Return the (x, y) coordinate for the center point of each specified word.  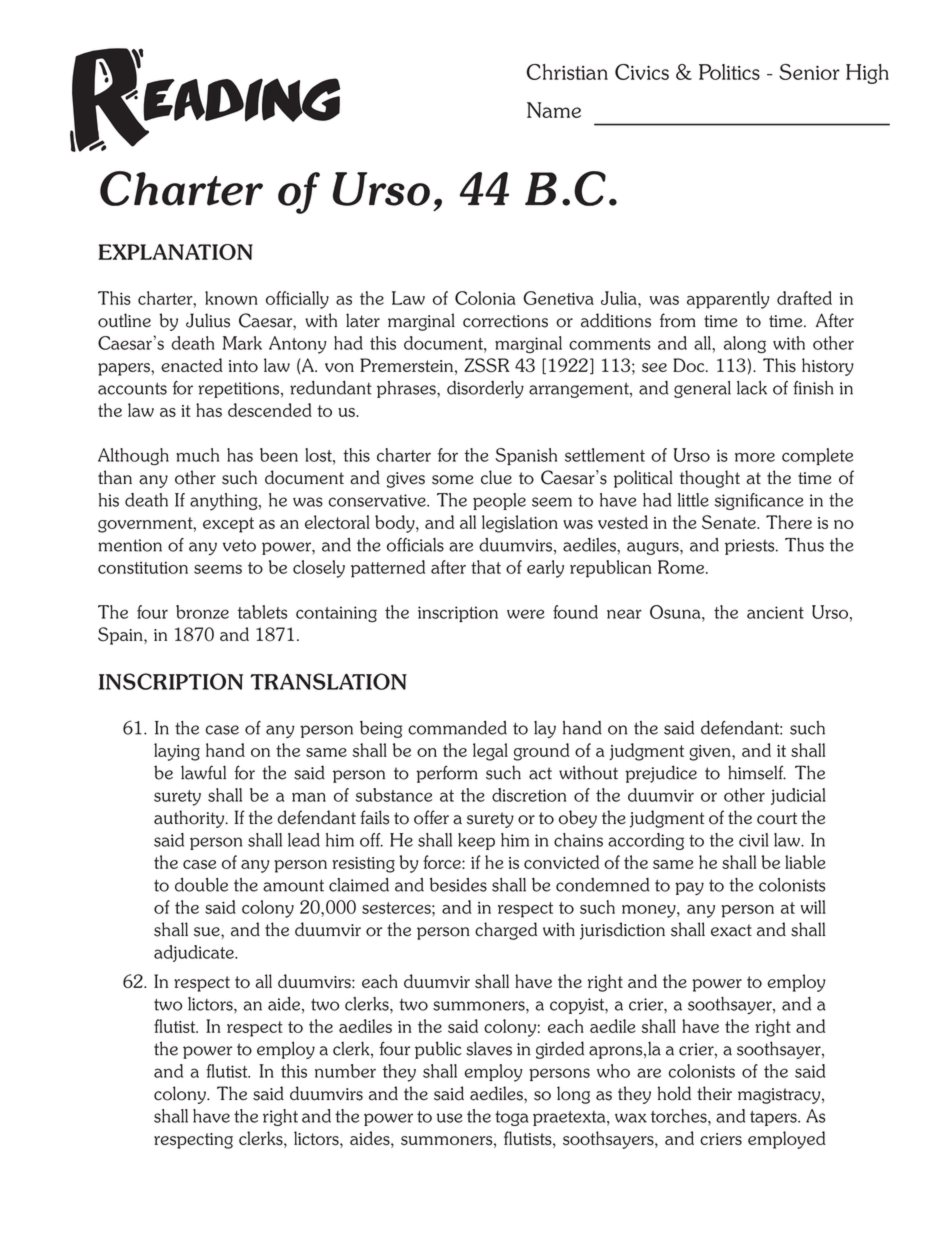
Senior (809, 72)
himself (757, 772)
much (197, 455)
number (345, 1071)
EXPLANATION (175, 252)
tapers (775, 1118)
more (755, 457)
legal (490, 752)
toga (511, 1118)
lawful (203, 772)
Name (554, 110)
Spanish (526, 456)
